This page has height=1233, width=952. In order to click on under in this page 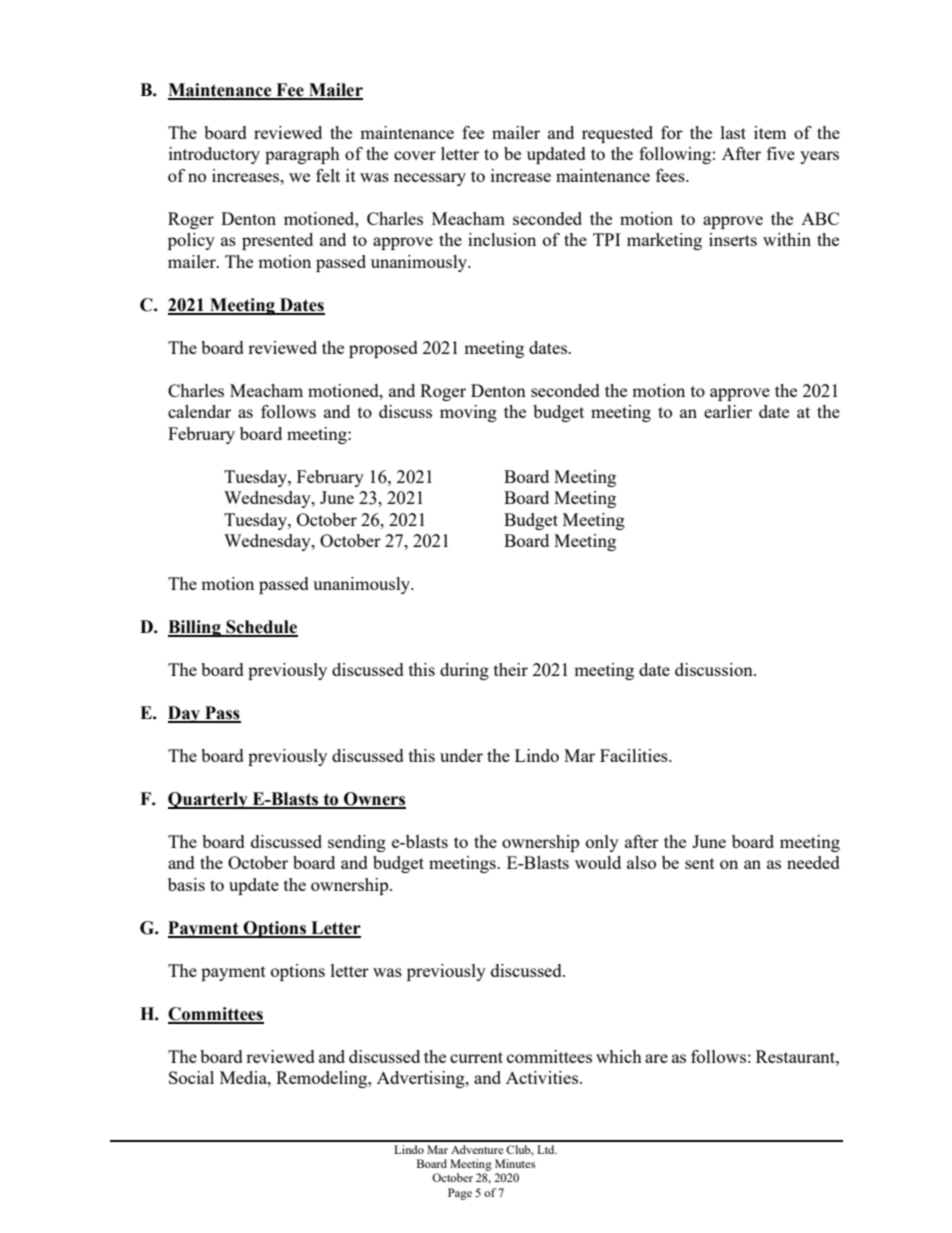, I will do `click(461, 755)`.
